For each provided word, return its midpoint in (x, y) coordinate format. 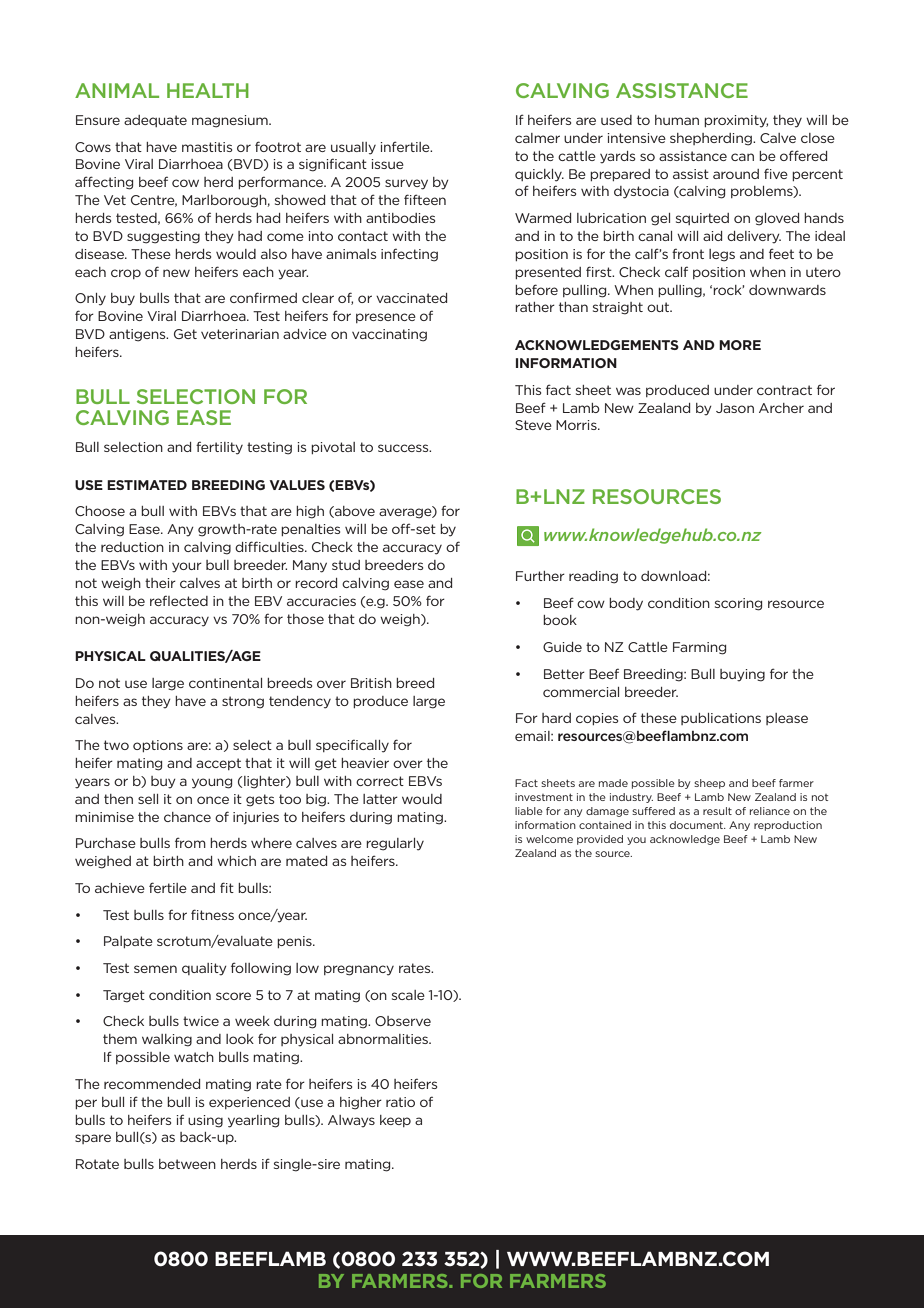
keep (395, 1121)
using (205, 1121)
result (717, 811)
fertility (219, 448)
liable (529, 811)
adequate (155, 121)
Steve (533, 425)
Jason (735, 408)
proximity (736, 121)
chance (187, 817)
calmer (537, 138)
